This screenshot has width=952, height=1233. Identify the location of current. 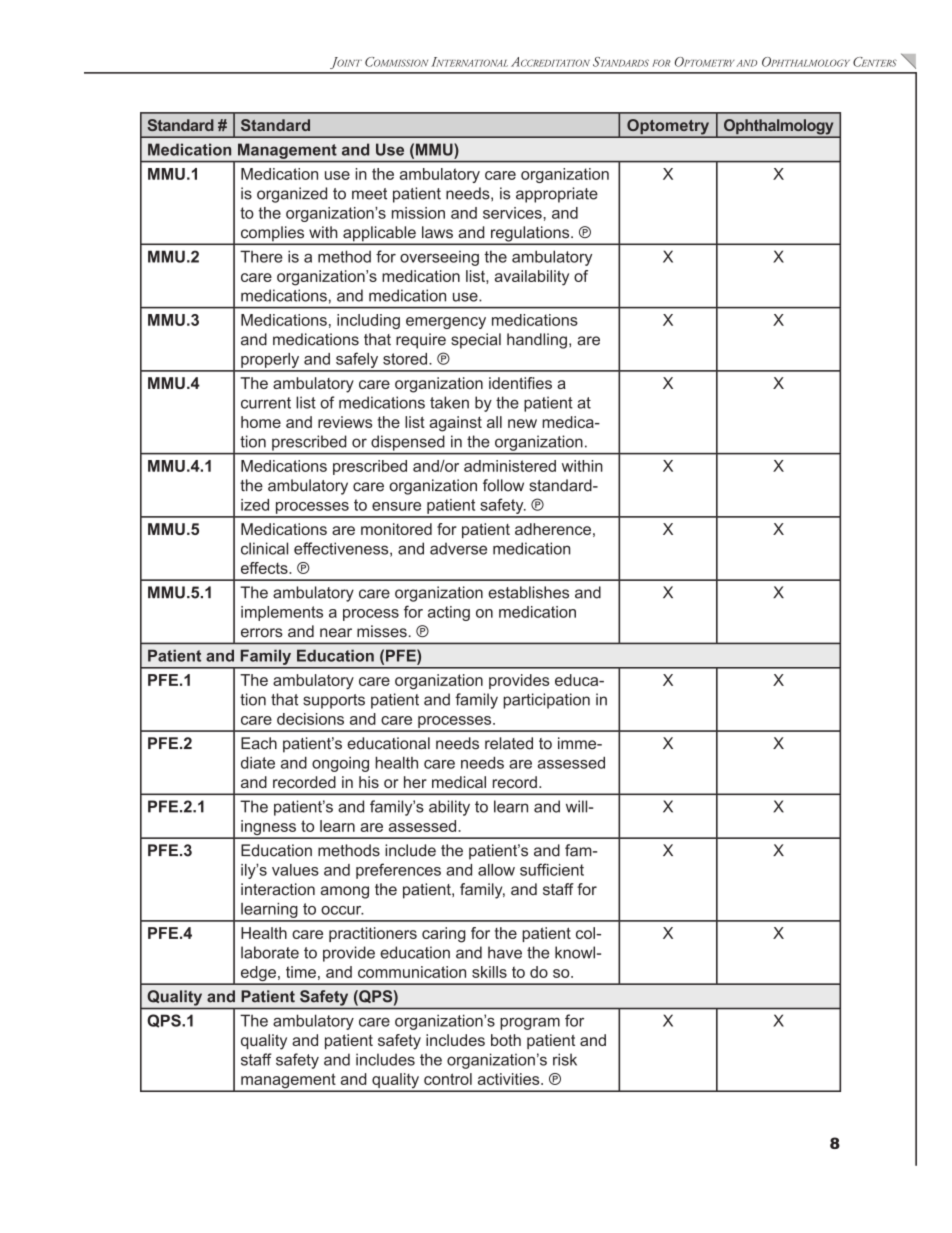
(266, 403).
